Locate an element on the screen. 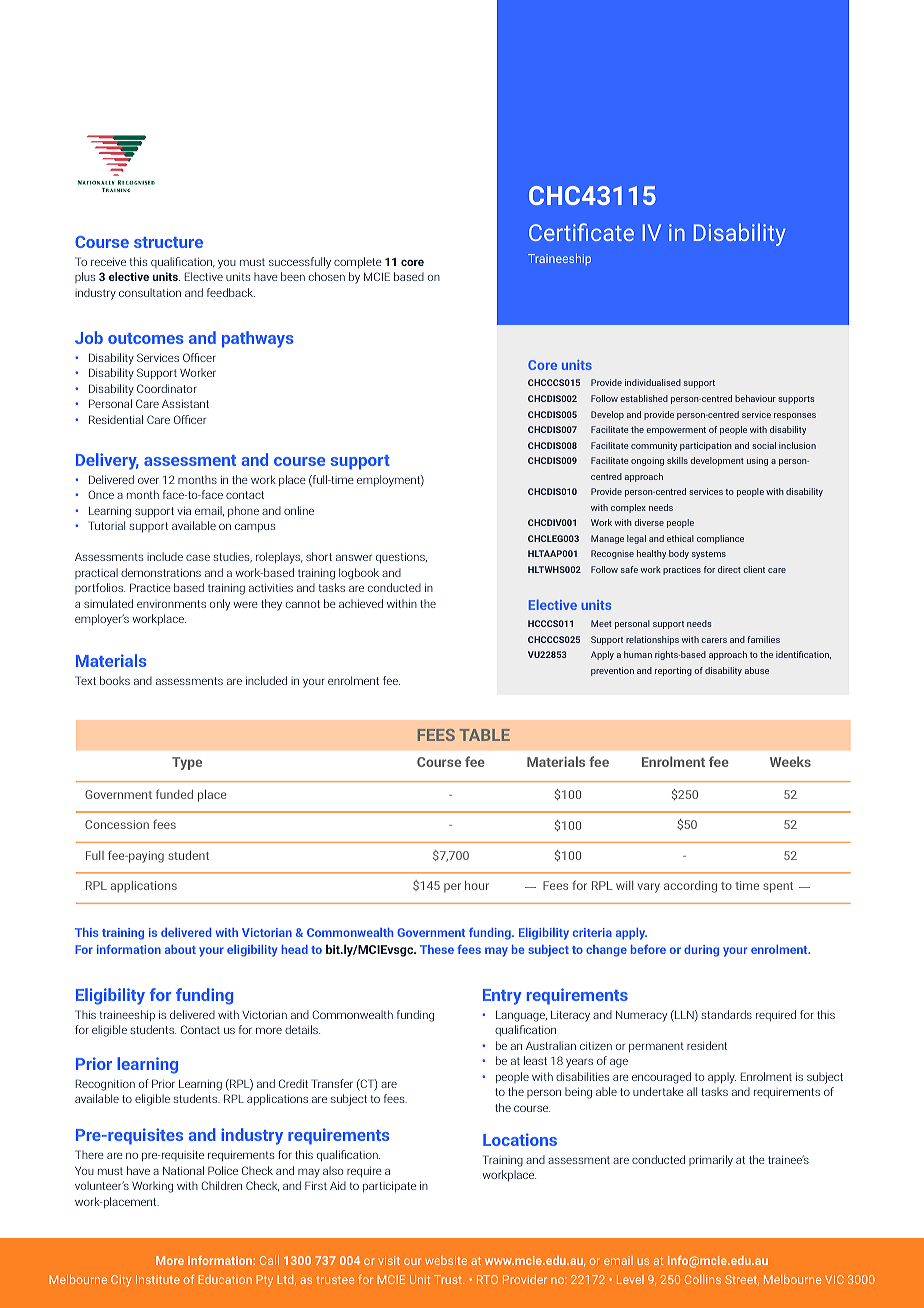  structure is located at coordinates (168, 242).
